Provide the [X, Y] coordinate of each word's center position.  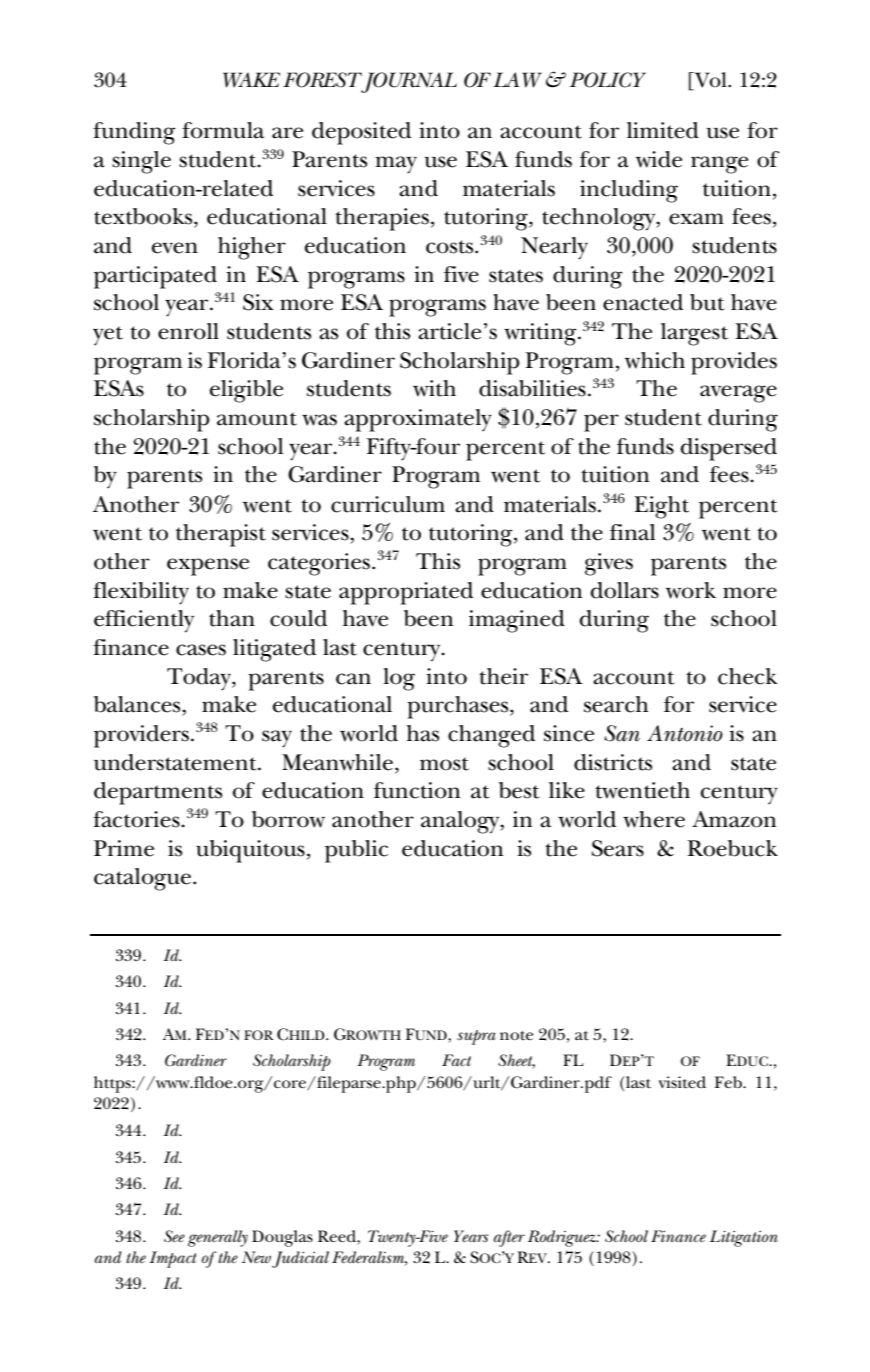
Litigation [744, 1238]
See [174, 1236]
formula [223, 130]
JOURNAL [408, 82]
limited [663, 130]
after [509, 1238]
